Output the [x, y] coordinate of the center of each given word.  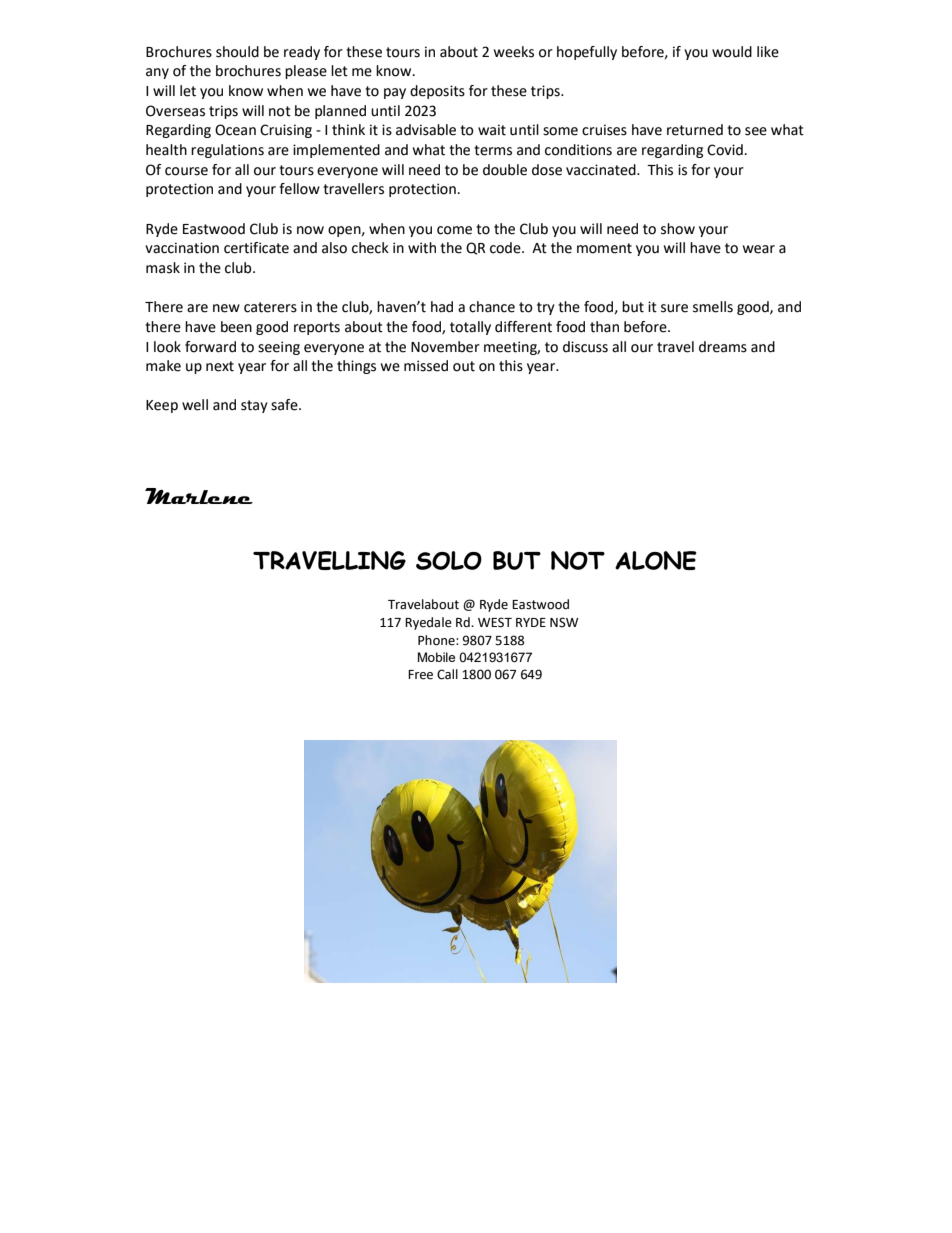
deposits [437, 92]
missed [426, 366]
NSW [564, 622]
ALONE [656, 560]
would [732, 52]
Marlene [199, 496]
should [237, 52]
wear [759, 249]
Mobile [436, 657]
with [422, 248]
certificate [256, 248]
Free [420, 675]
